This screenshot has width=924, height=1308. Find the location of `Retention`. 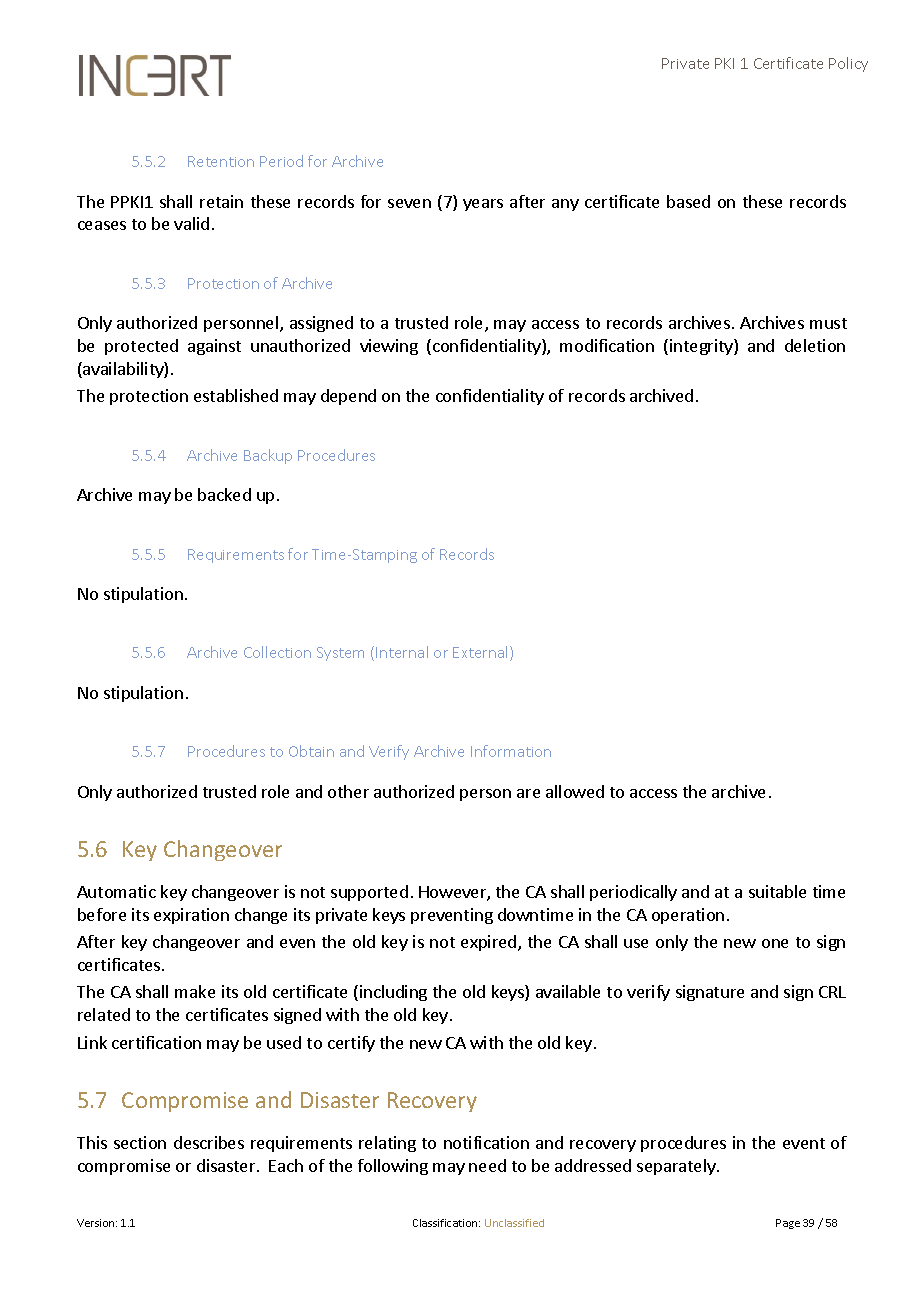

Retention is located at coordinates (221, 161).
